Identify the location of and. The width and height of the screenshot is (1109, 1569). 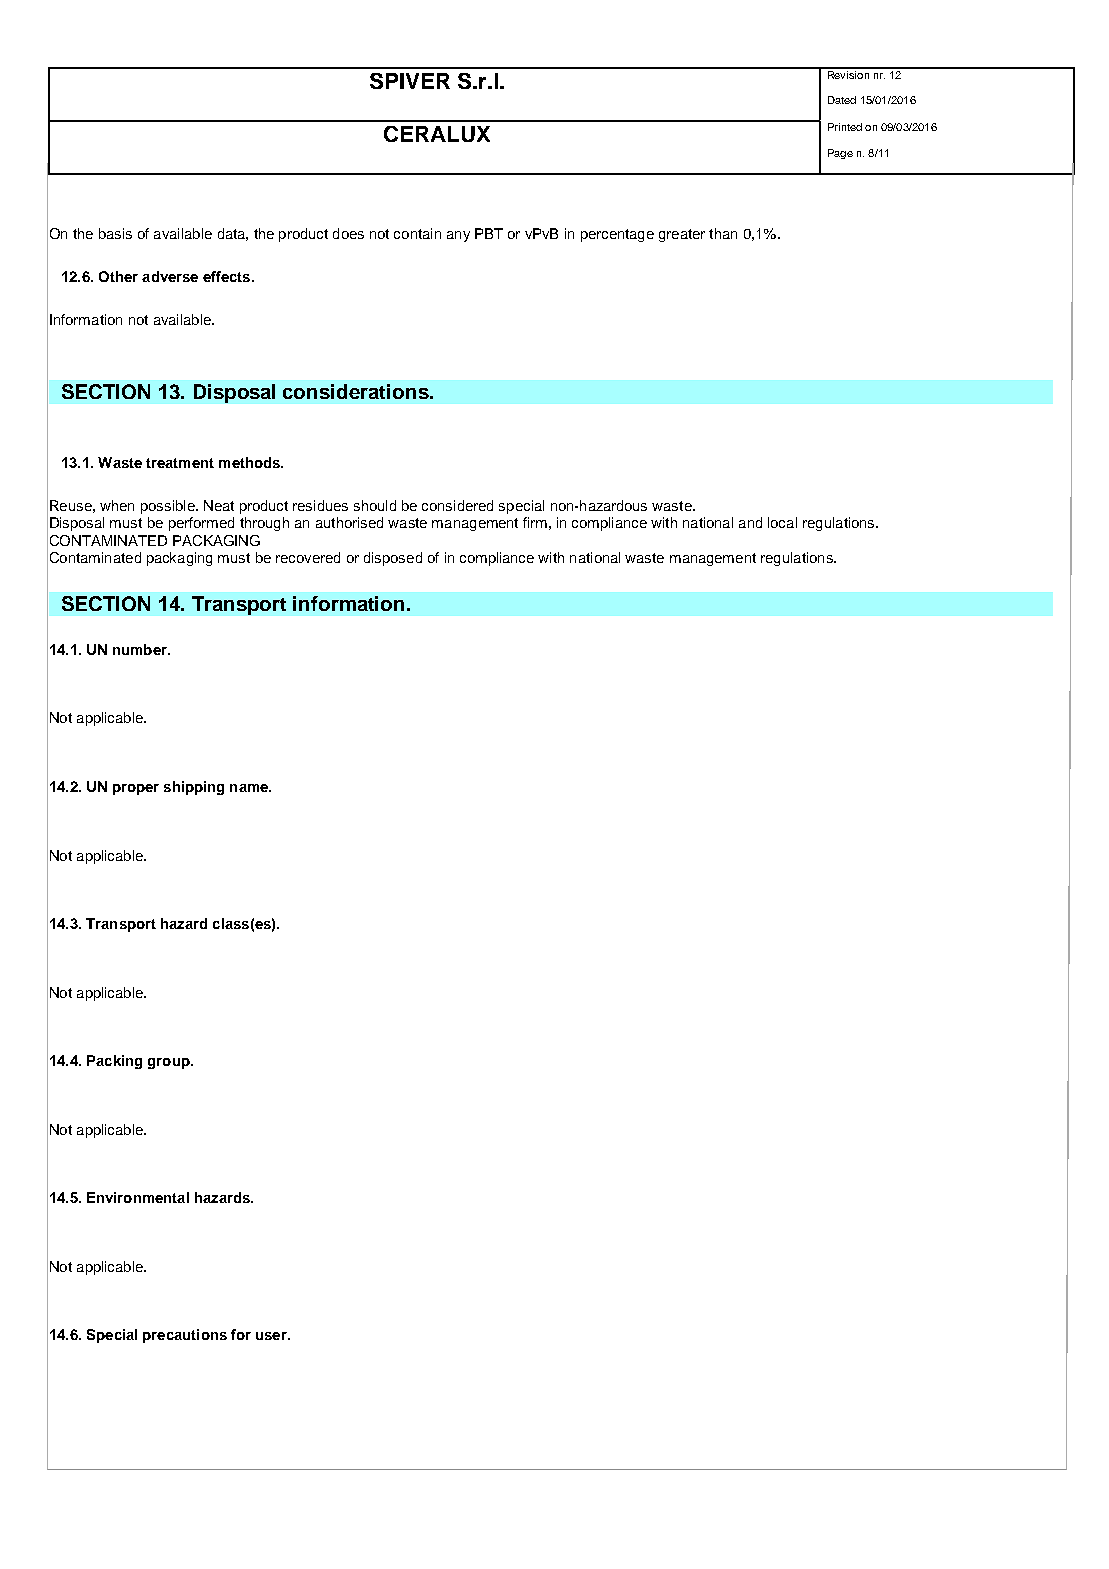
(750, 522).
